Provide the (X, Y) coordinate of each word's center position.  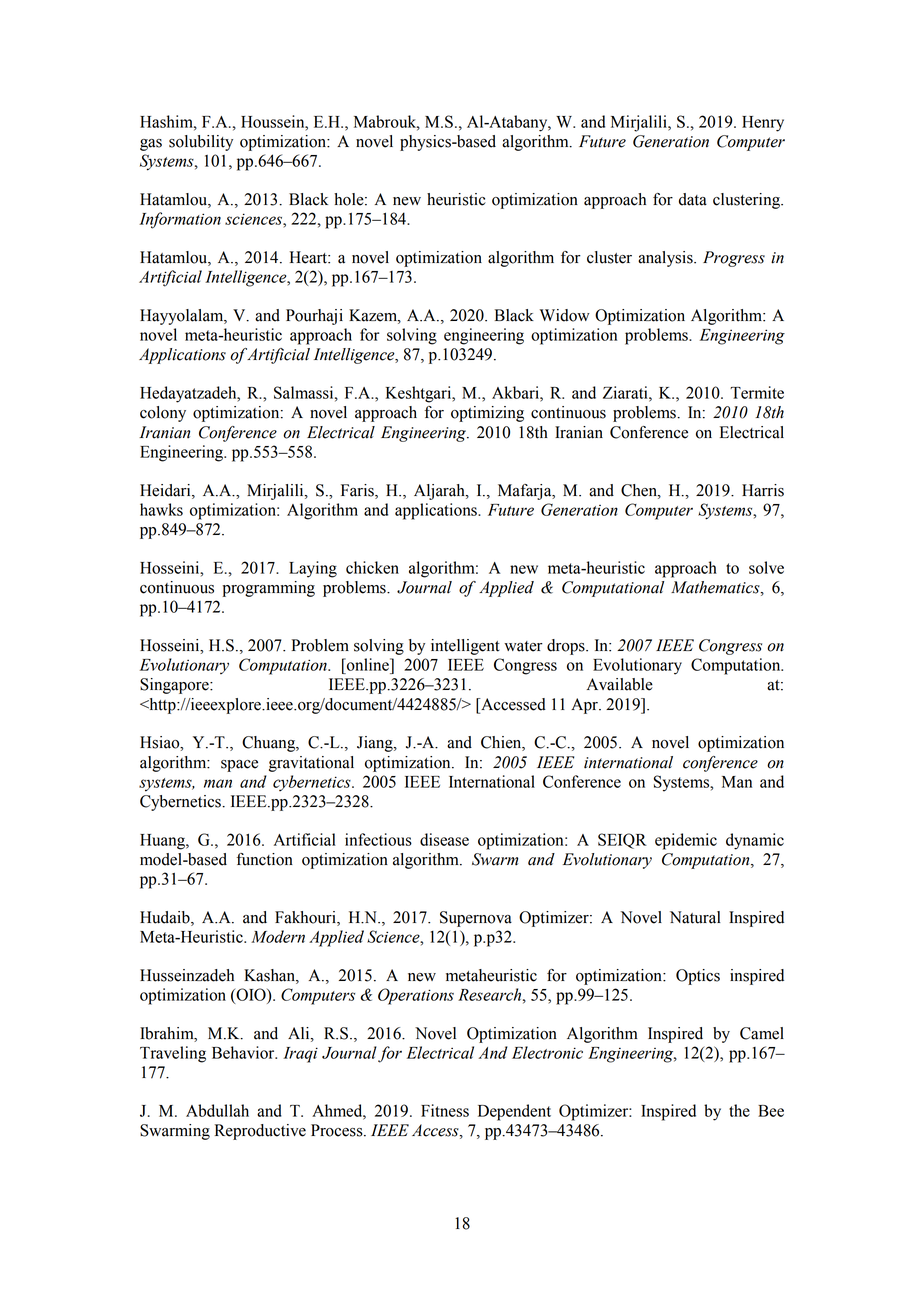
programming (269, 589)
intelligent (465, 647)
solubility (201, 143)
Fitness (445, 1110)
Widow (565, 315)
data (693, 199)
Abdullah (217, 1110)
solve (766, 567)
